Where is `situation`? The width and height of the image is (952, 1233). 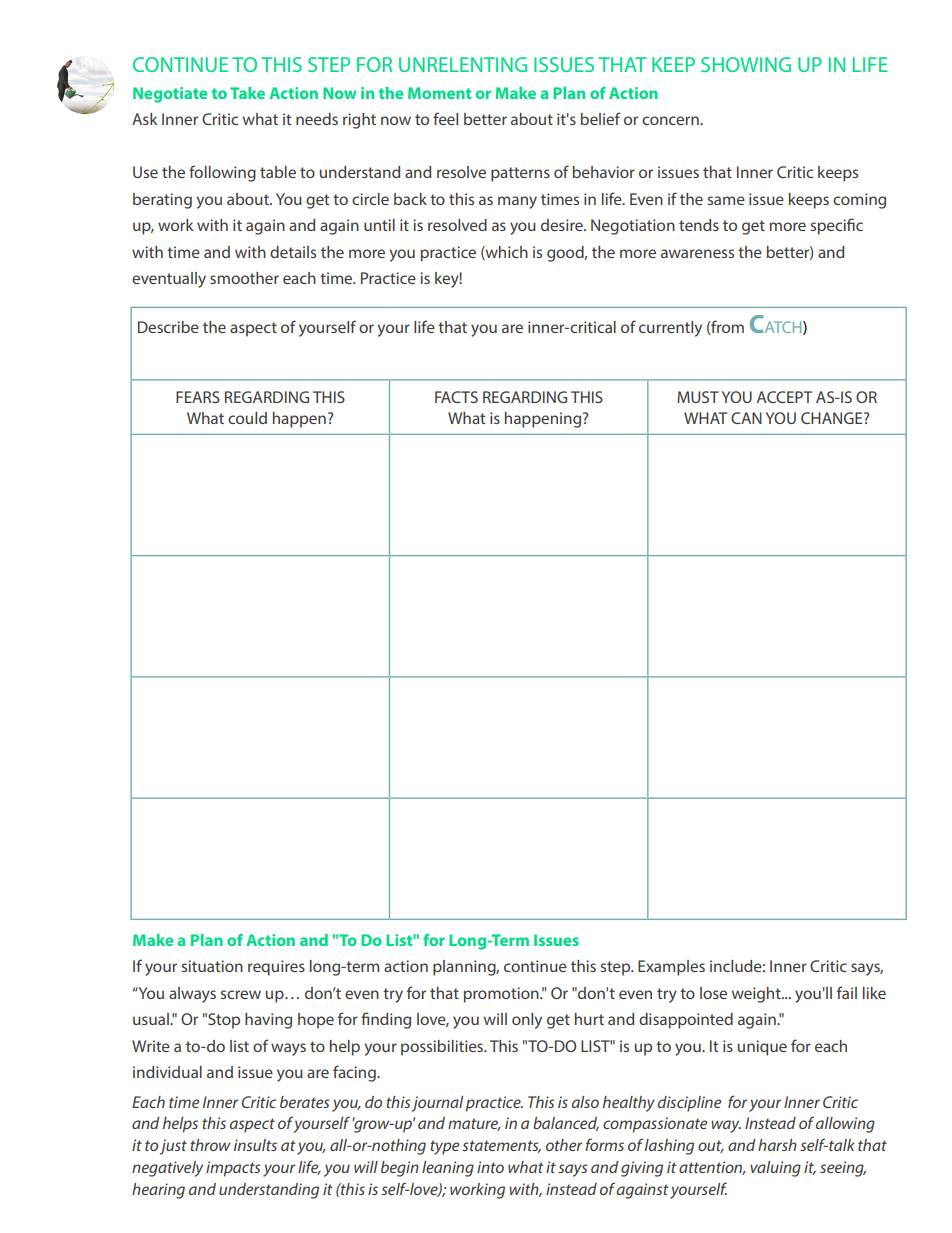
situation is located at coordinates (212, 966).
